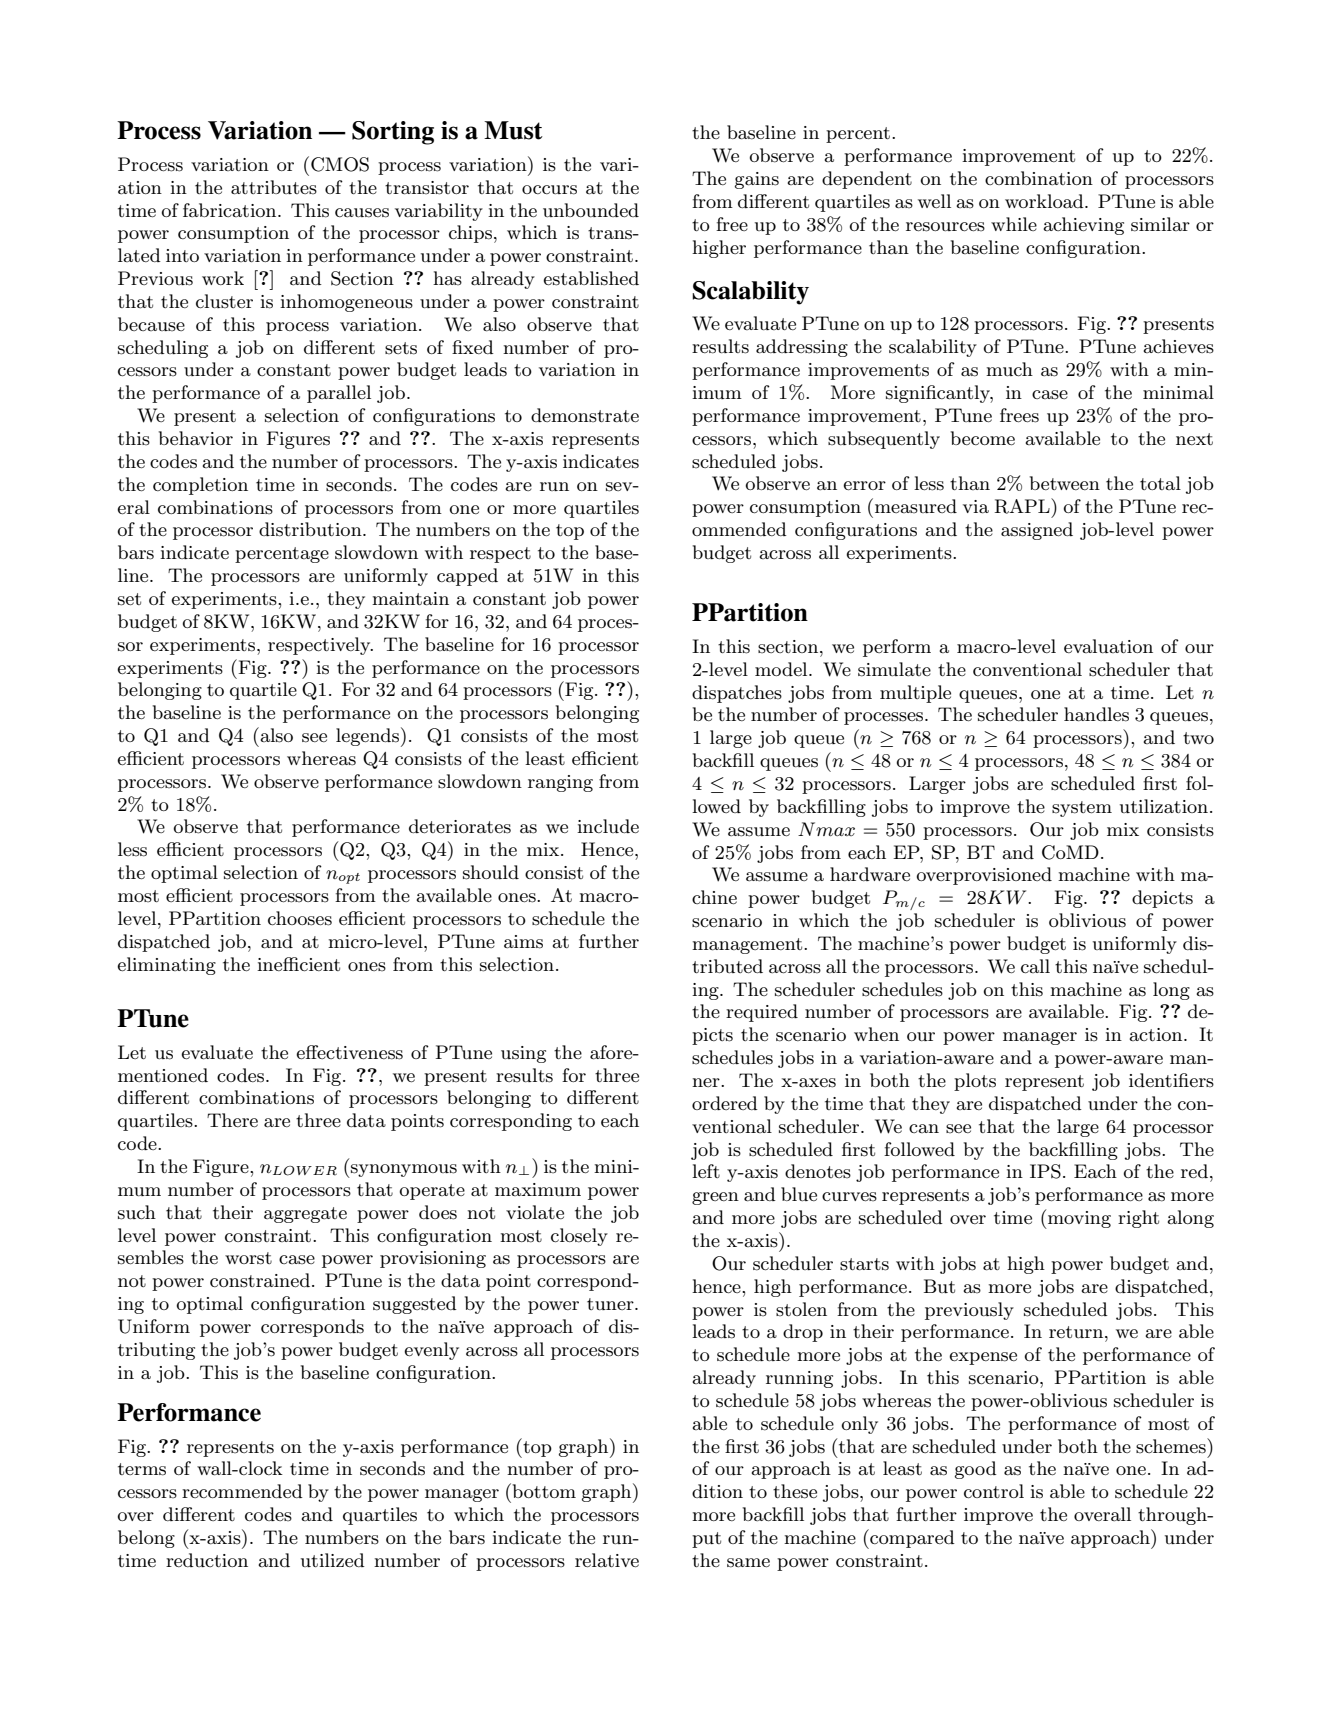  What do you see at coordinates (1065, 483) in the page?
I see `between` at bounding box center [1065, 483].
